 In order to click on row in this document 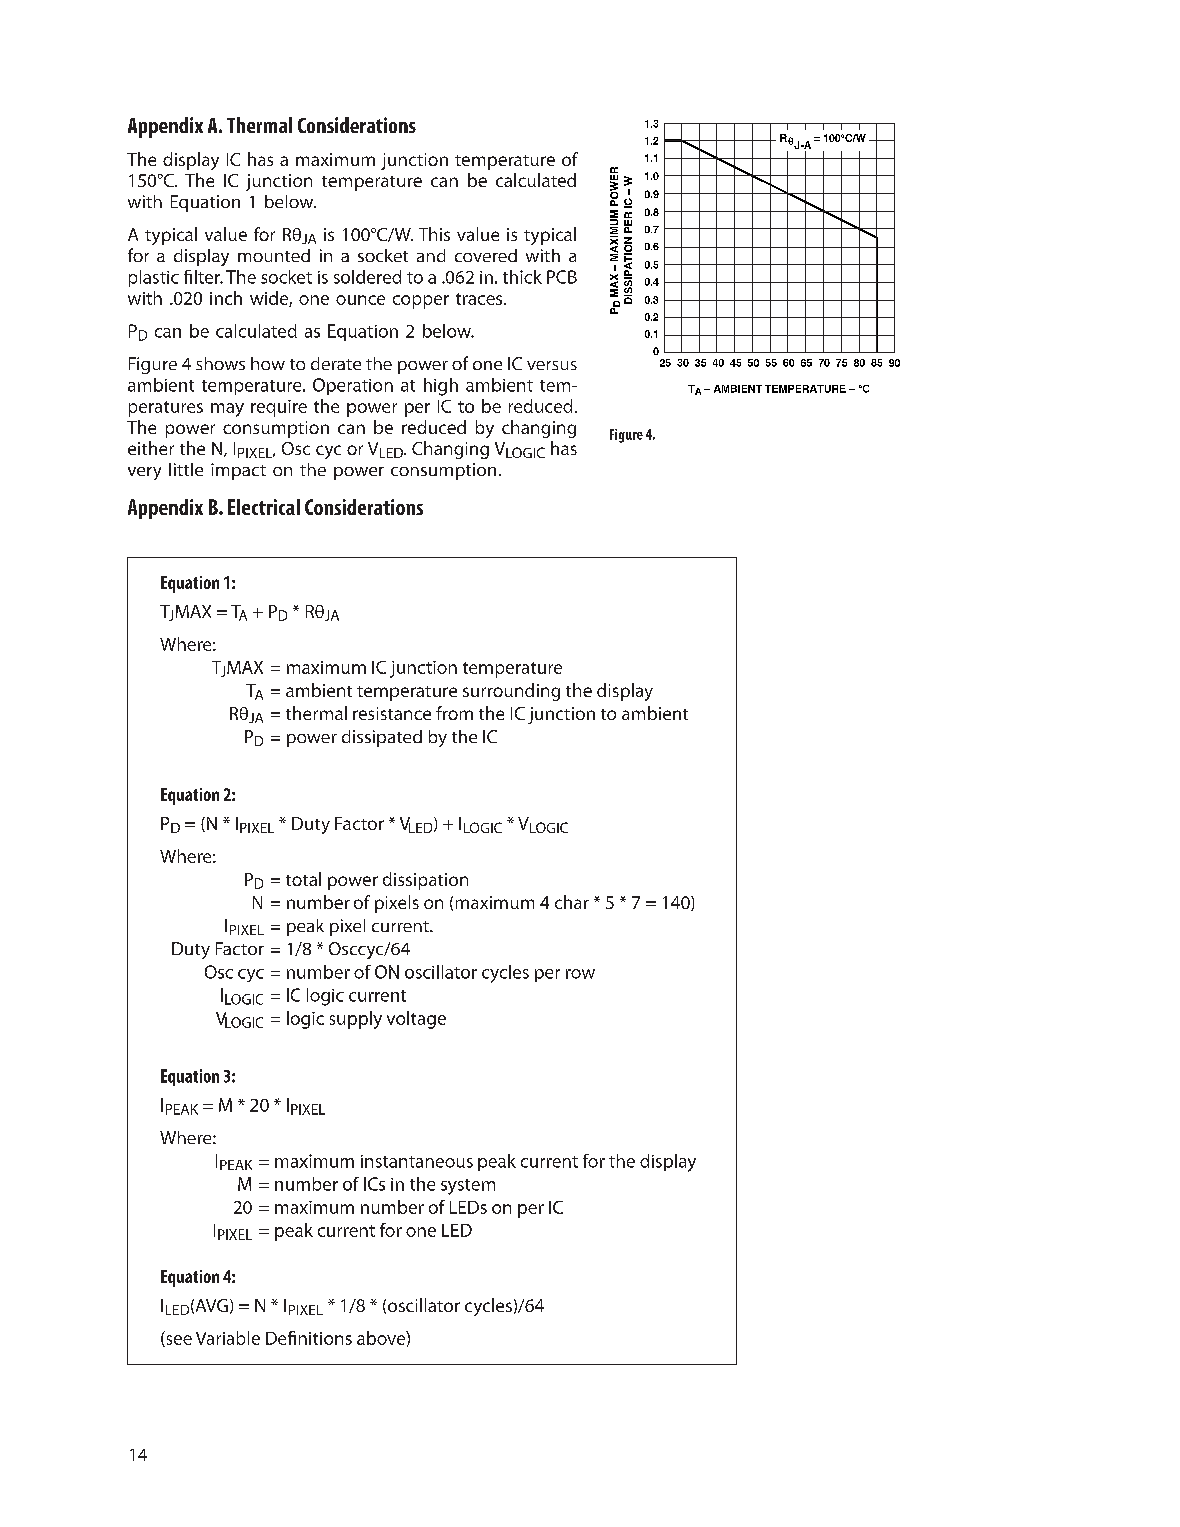, I will do `click(580, 974)`.
